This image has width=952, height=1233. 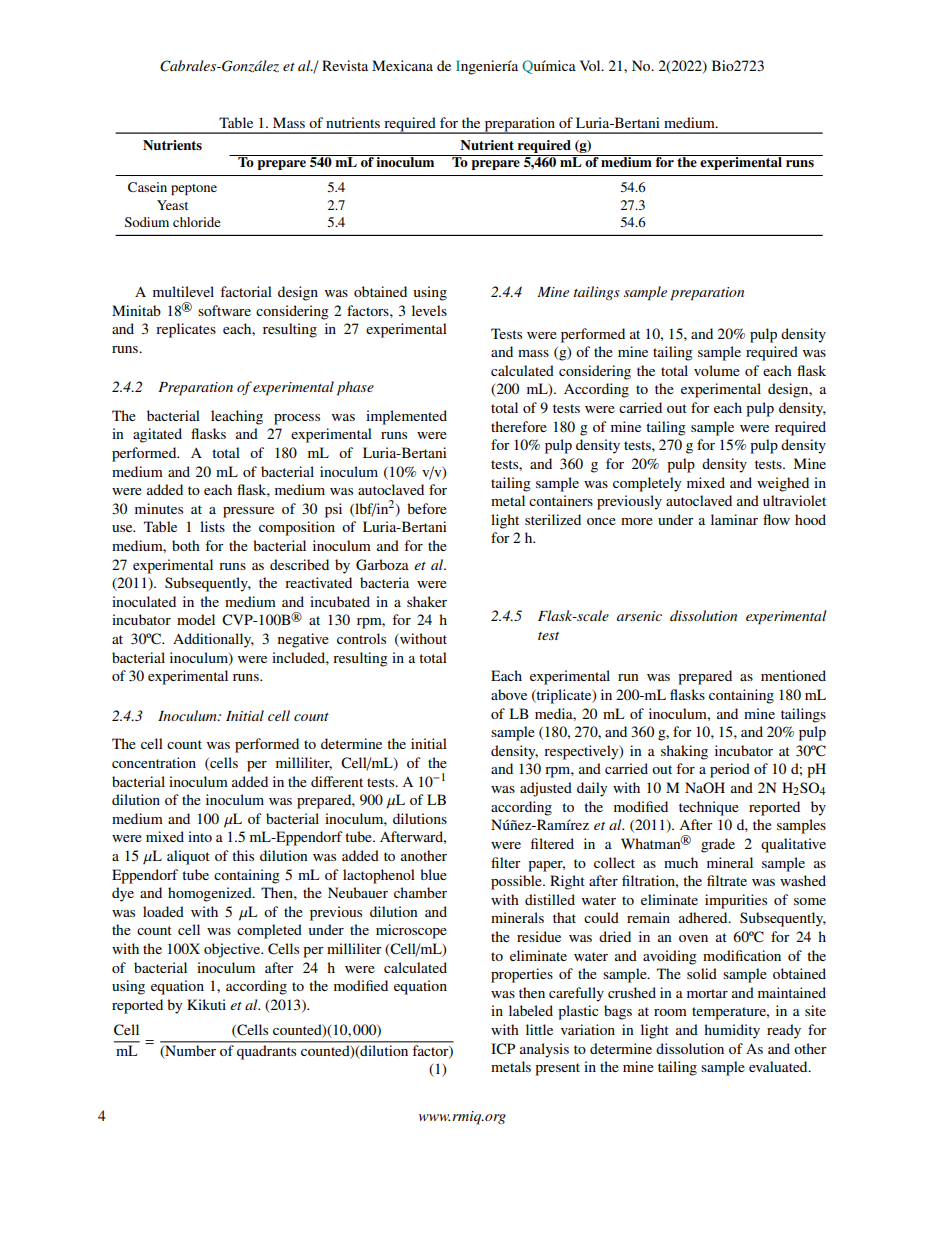 I want to click on Number, so click(x=189, y=1052).
